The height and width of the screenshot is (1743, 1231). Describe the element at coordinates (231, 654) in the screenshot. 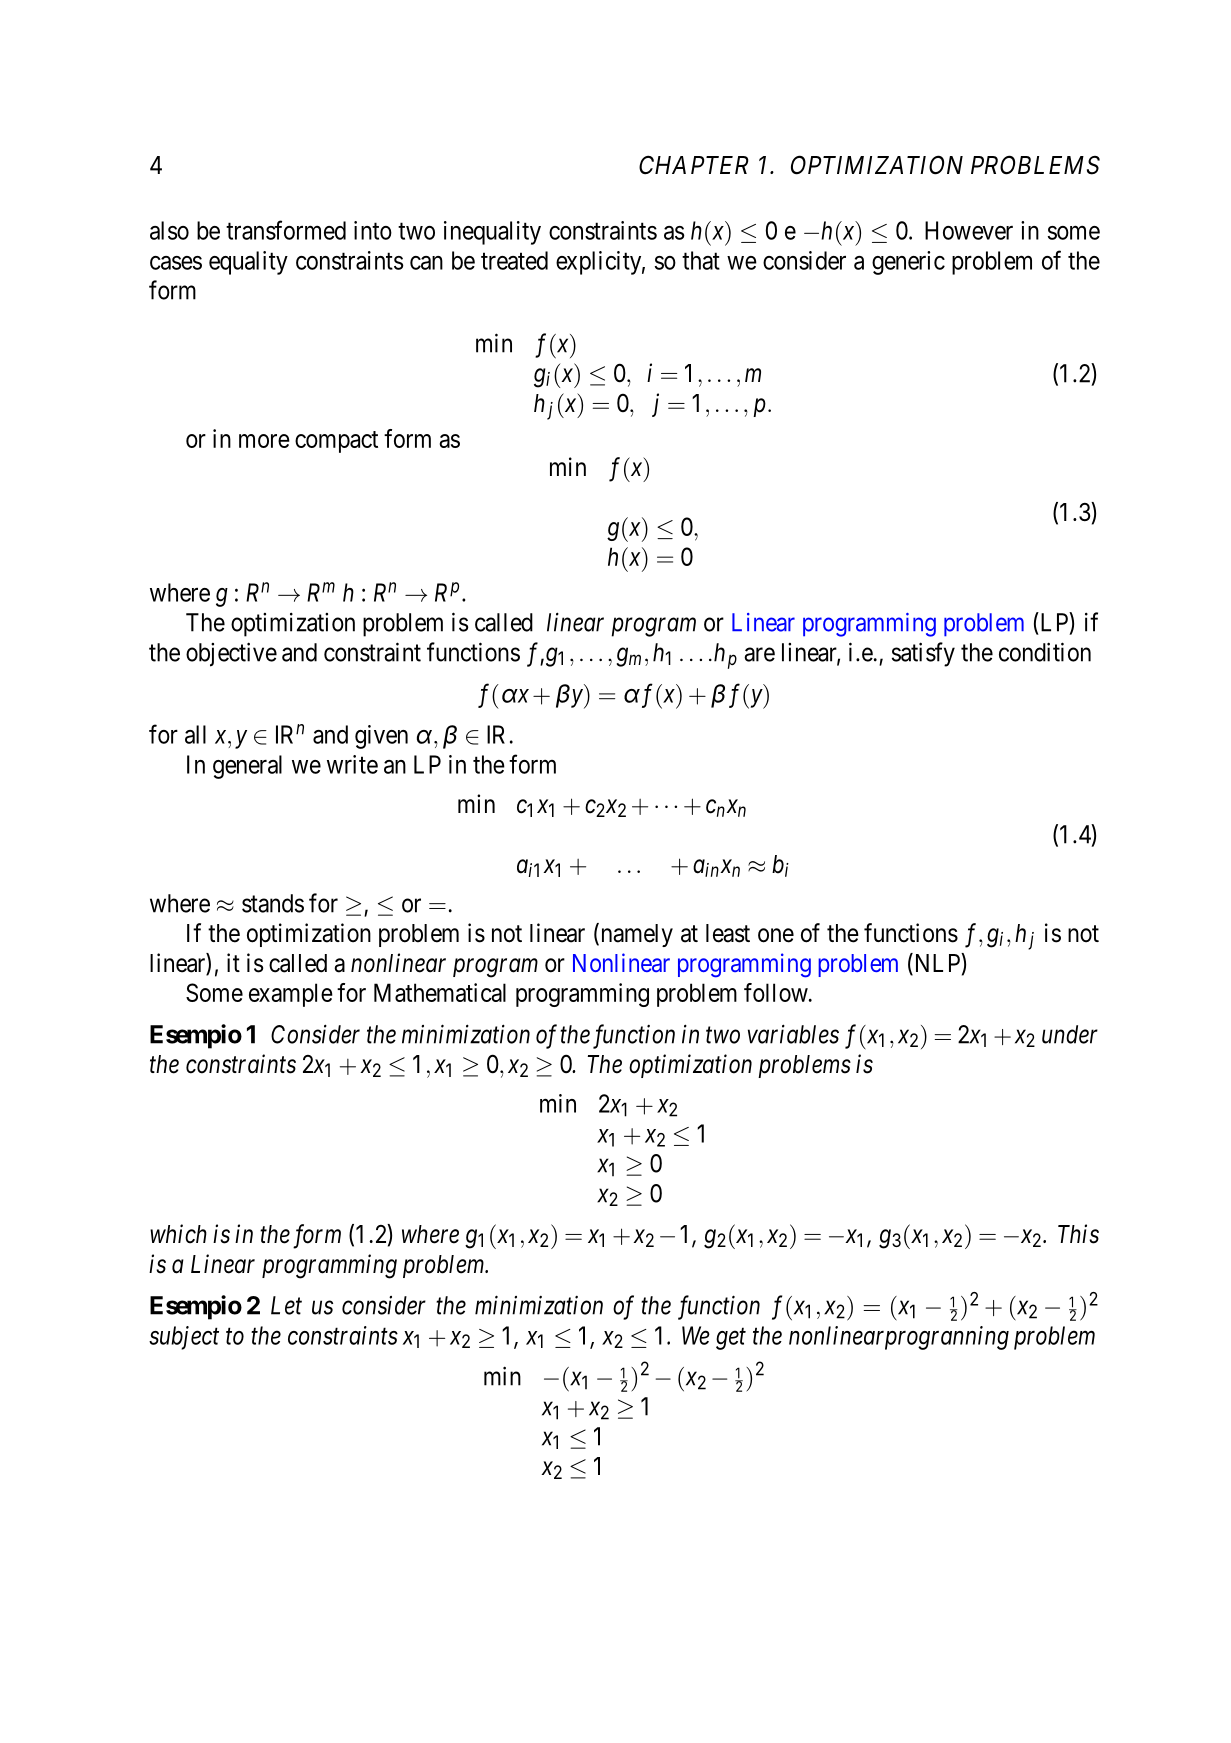

I see `objective` at that location.
